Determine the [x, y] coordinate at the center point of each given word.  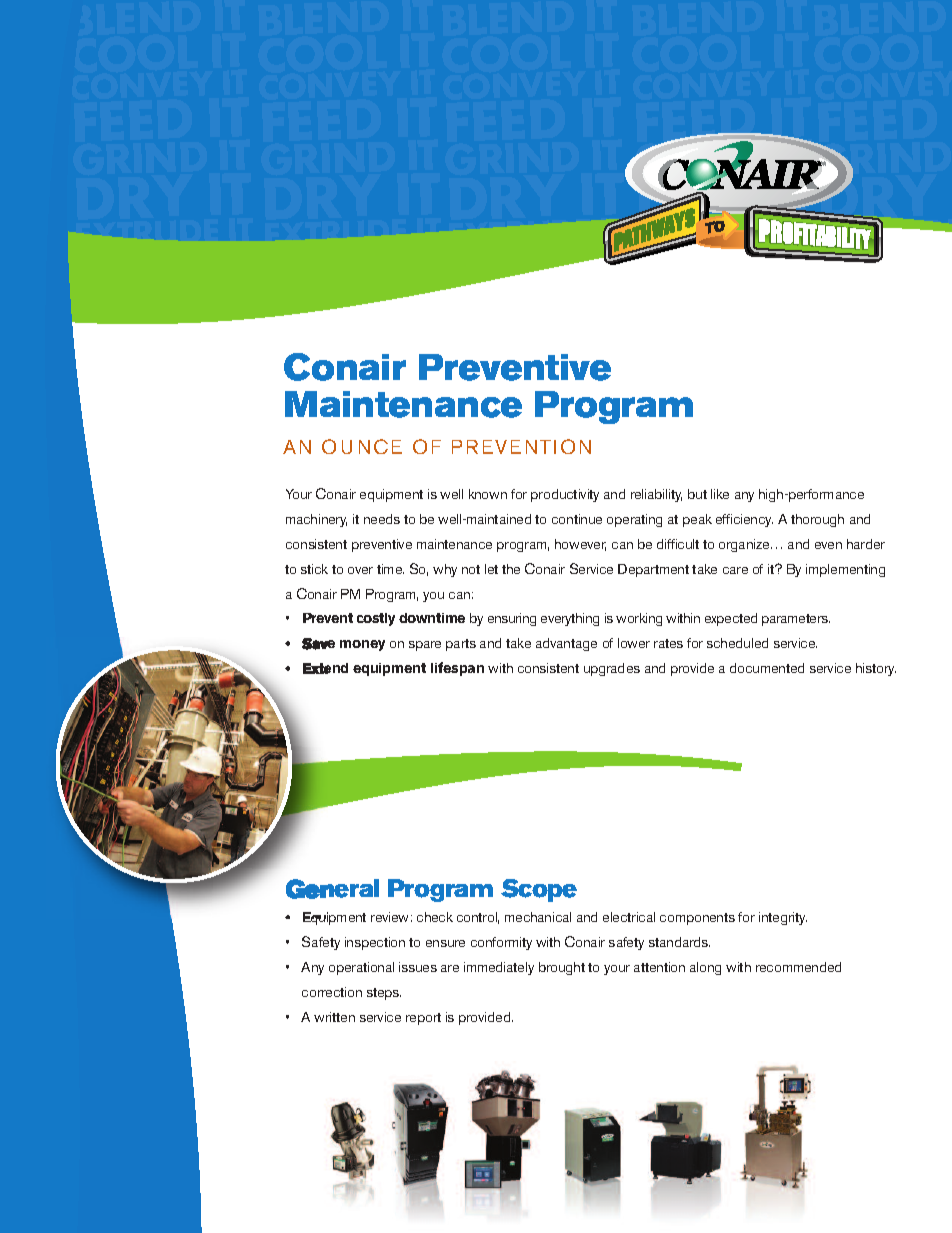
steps [384, 994]
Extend [325, 668]
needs [382, 519]
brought [562, 968]
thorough [817, 520]
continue [577, 519]
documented [767, 668]
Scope [539, 890]
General [332, 889]
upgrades [612, 669]
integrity [783, 918]
